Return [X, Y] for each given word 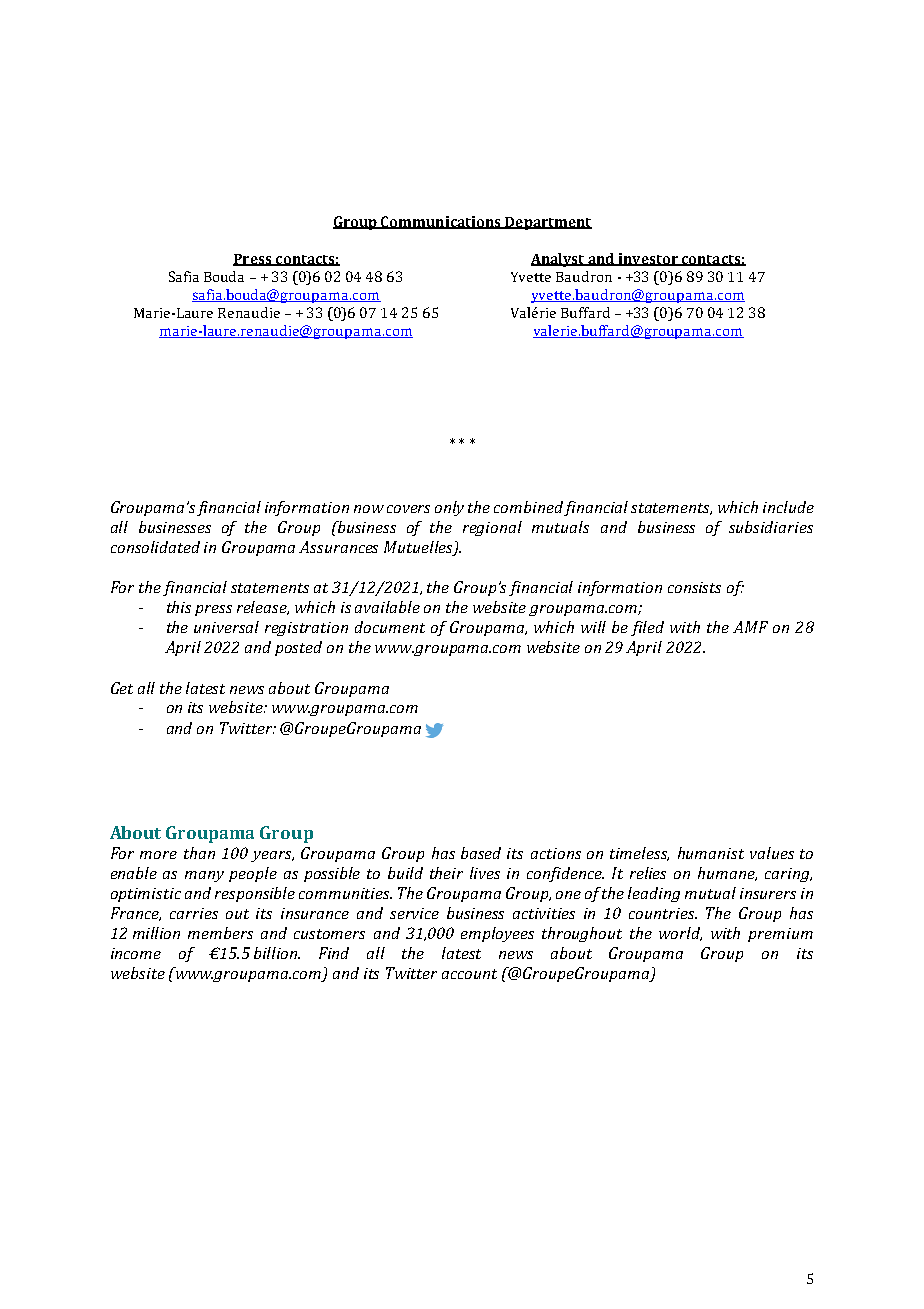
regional [492, 528]
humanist [711, 853]
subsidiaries [771, 527]
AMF [750, 627]
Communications [441, 222]
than [199, 853]
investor [648, 259]
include [788, 507]
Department [547, 223]
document [390, 627]
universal [226, 627]
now [369, 509]
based [481, 853]
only [449, 508]
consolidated [155, 547]
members [220, 933]
